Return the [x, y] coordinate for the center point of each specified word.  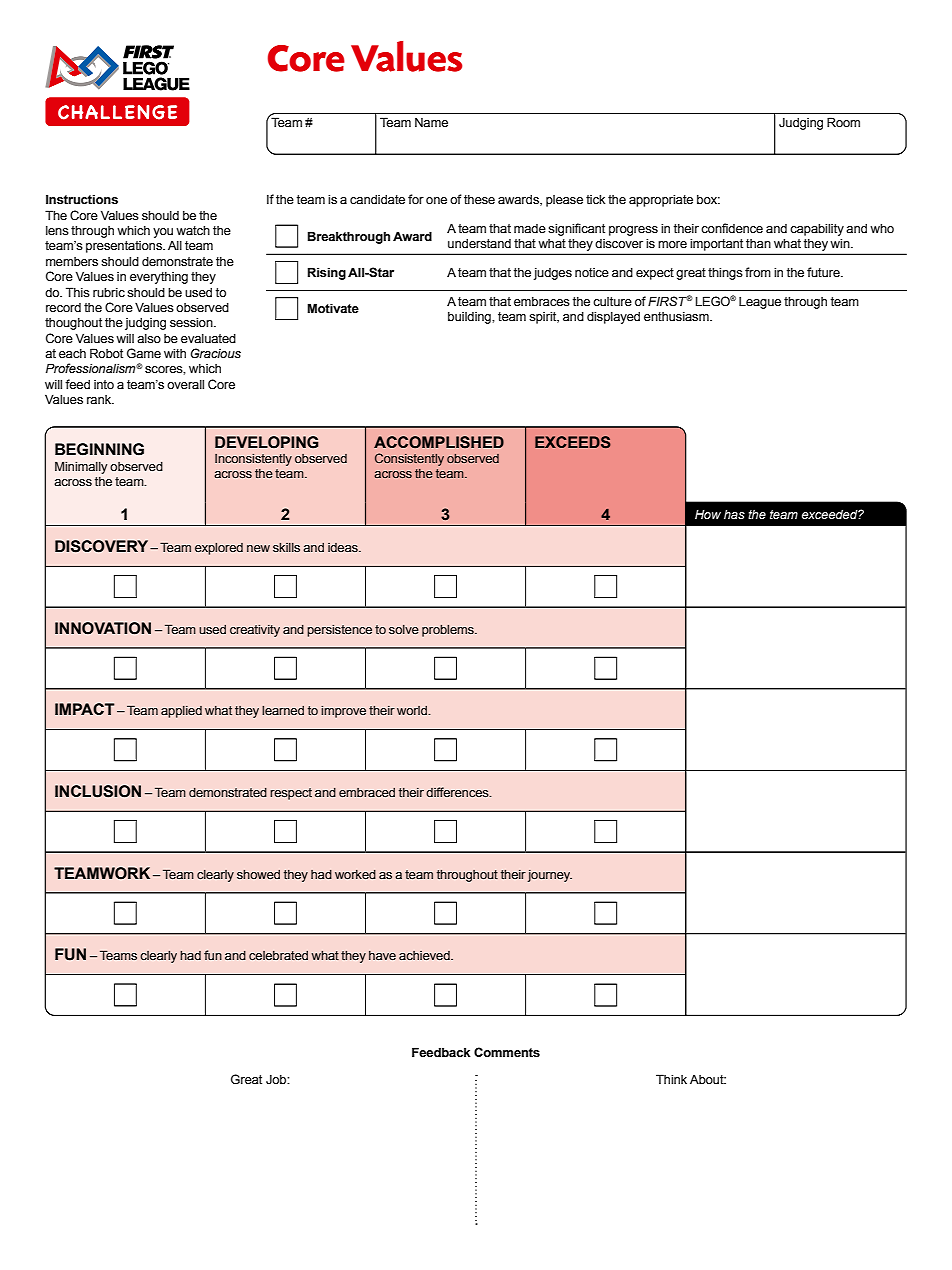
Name [431, 122]
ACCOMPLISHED [439, 442]
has [734, 514]
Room [843, 122]
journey [550, 876]
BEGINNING [99, 449]
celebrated [278, 955]
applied [181, 712]
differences [458, 792]
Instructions [82, 199]
